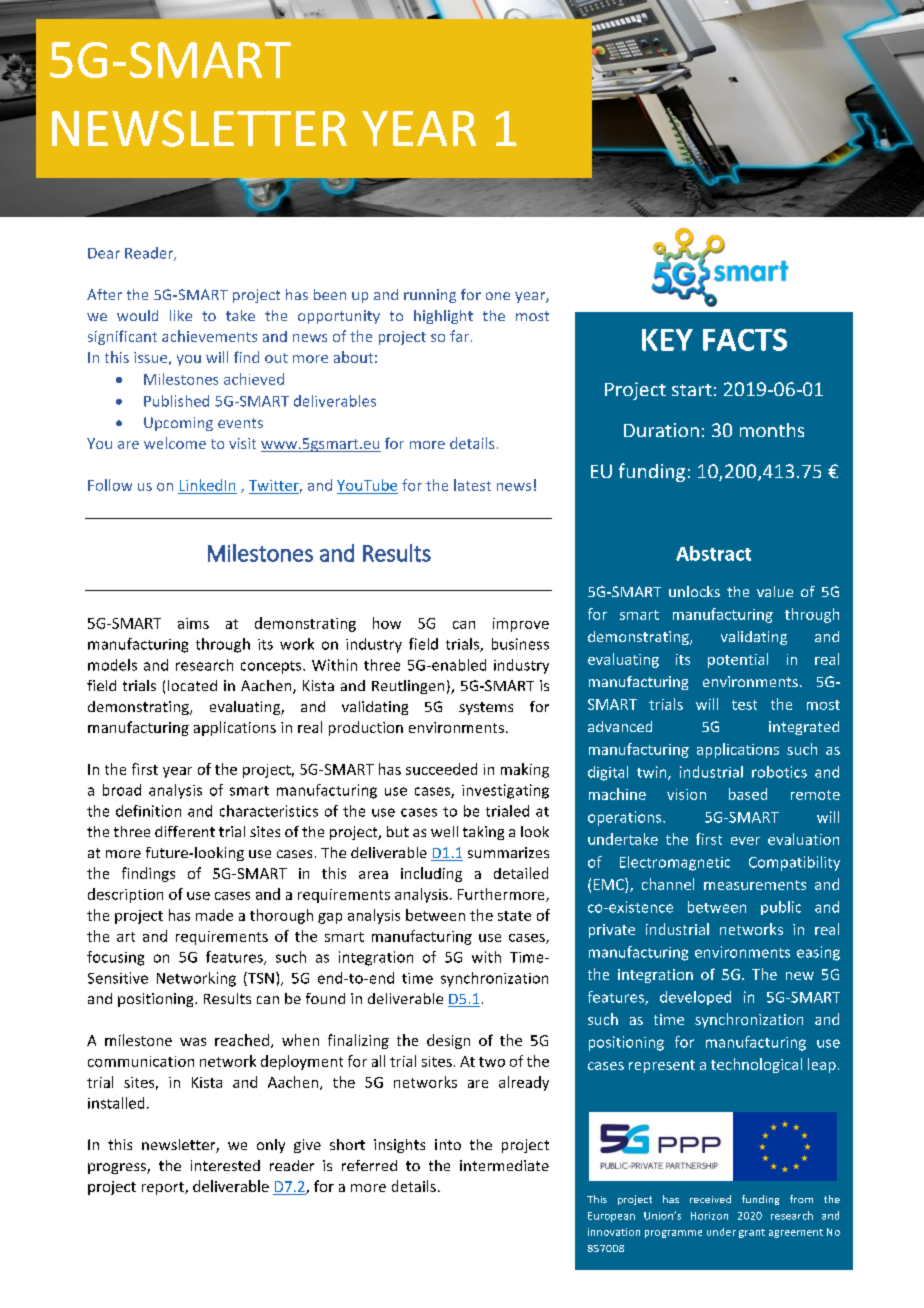 The image size is (924, 1308). I want to click on improve, so click(521, 625).
